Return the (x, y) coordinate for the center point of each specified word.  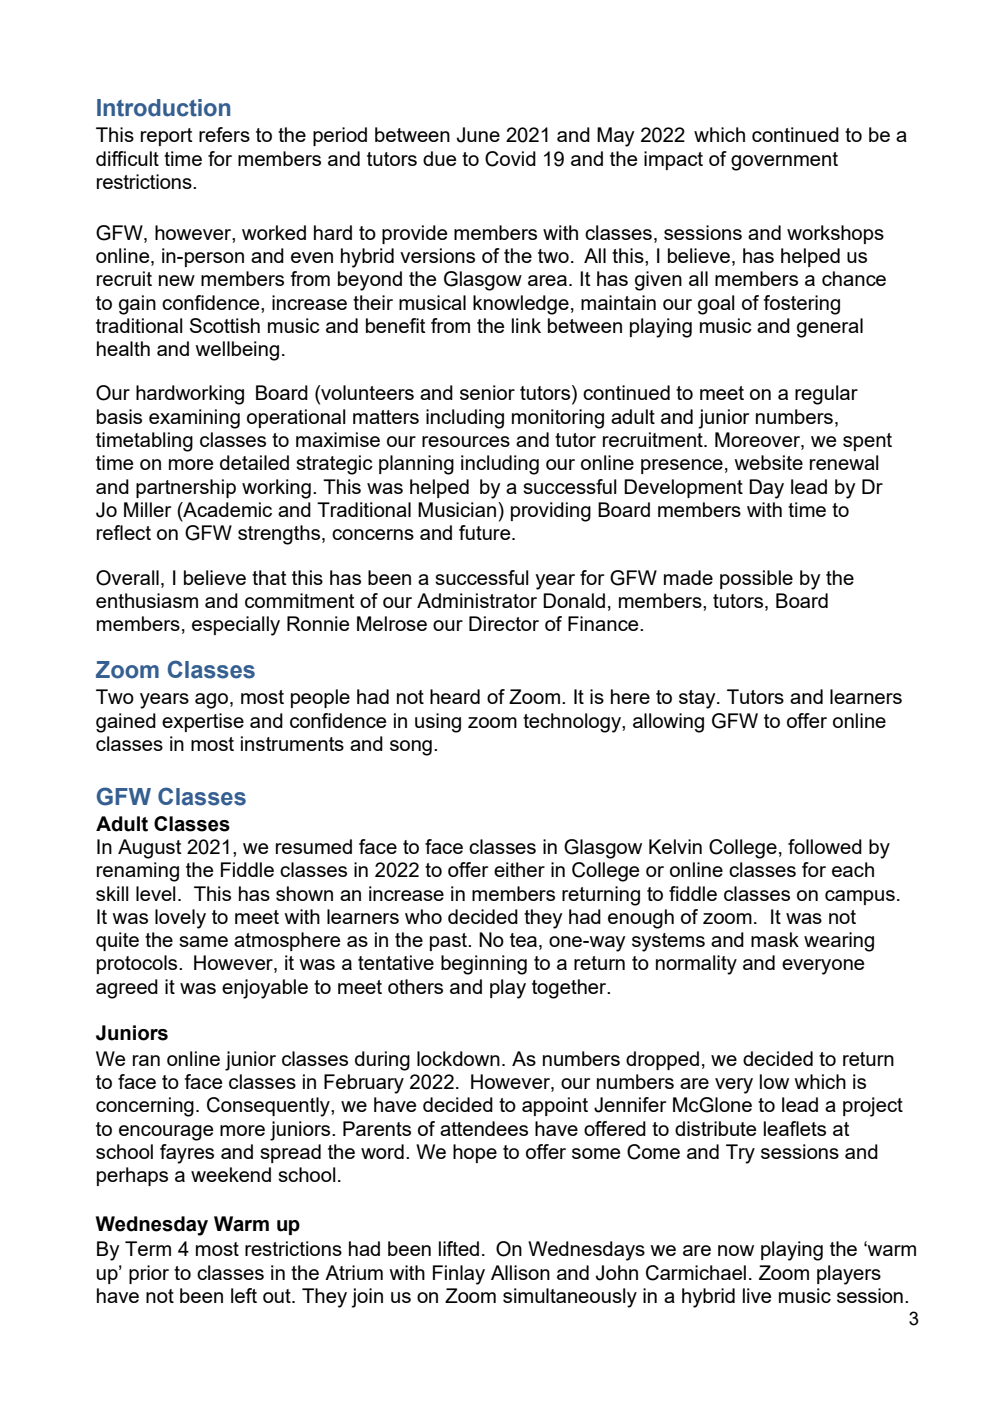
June (478, 135)
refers (224, 134)
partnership (186, 488)
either (519, 869)
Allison (520, 1272)
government (784, 161)
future (486, 532)
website (768, 462)
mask (775, 939)
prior (149, 1274)
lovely (180, 919)
